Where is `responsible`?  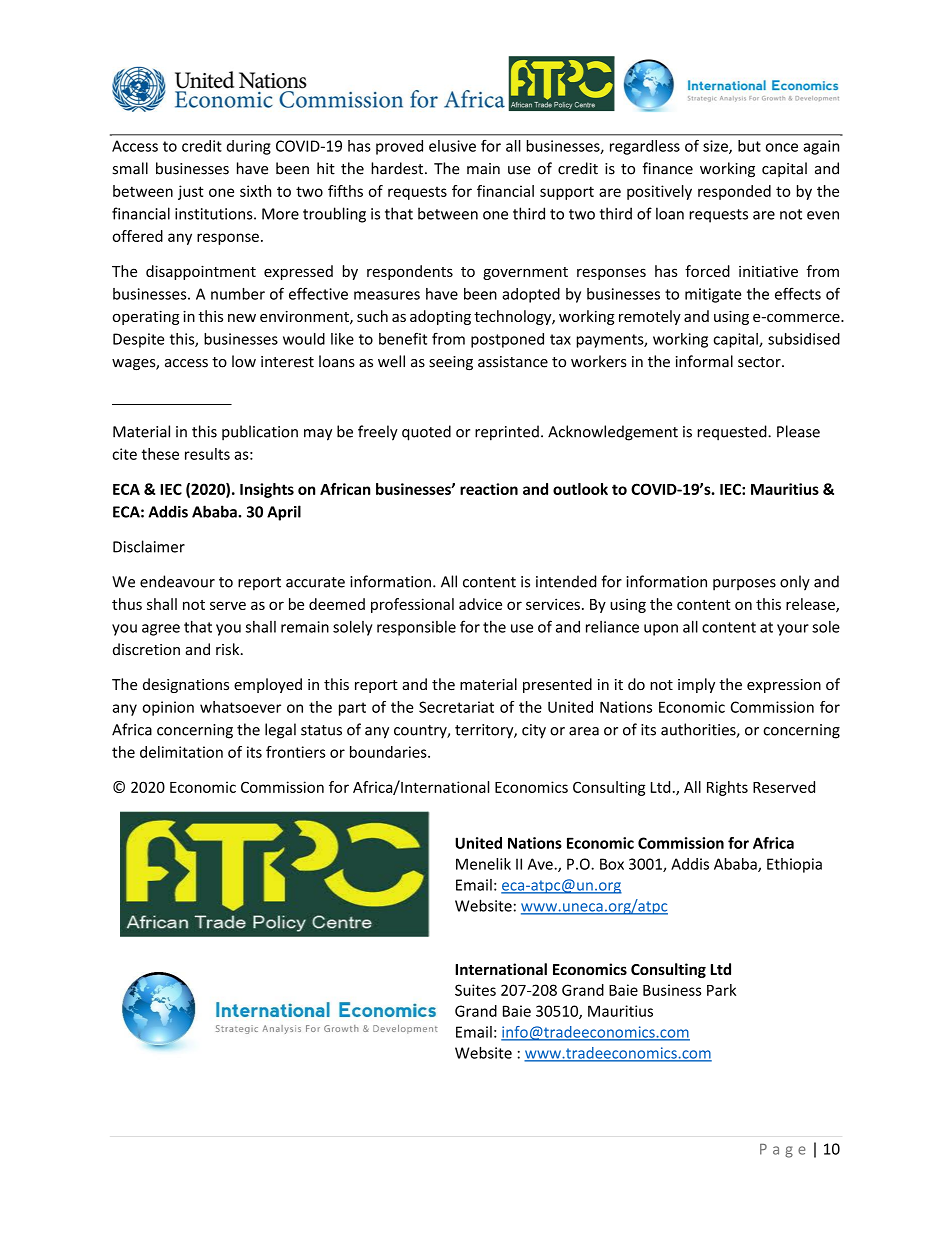 responsible is located at coordinates (416, 628).
